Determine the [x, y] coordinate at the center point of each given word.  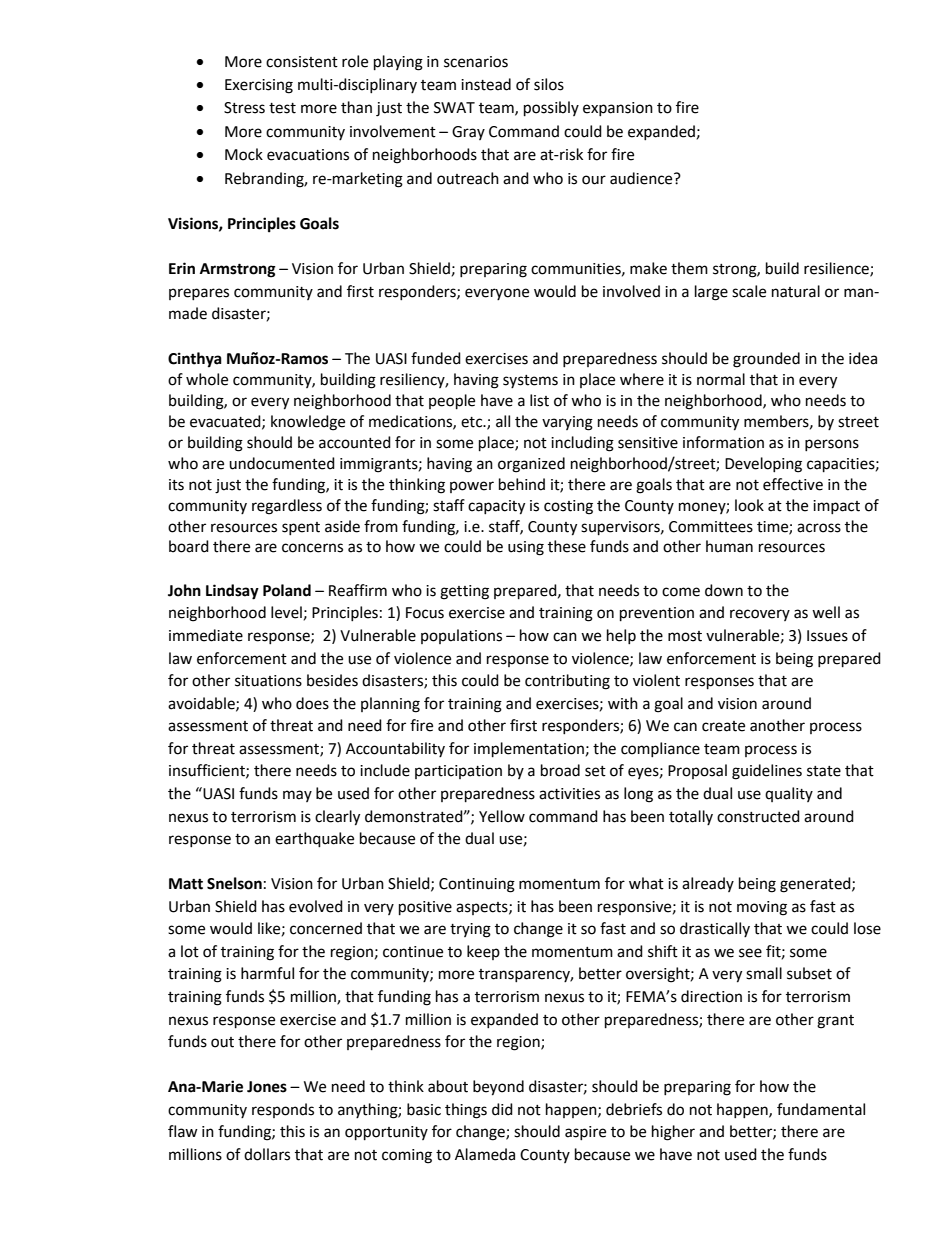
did [502, 1109]
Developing [763, 465]
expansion [618, 109]
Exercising [259, 86]
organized [531, 465]
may [297, 796]
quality [789, 794]
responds [283, 1110]
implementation [529, 750]
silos [549, 84]
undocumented [282, 463]
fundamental [821, 1109]
